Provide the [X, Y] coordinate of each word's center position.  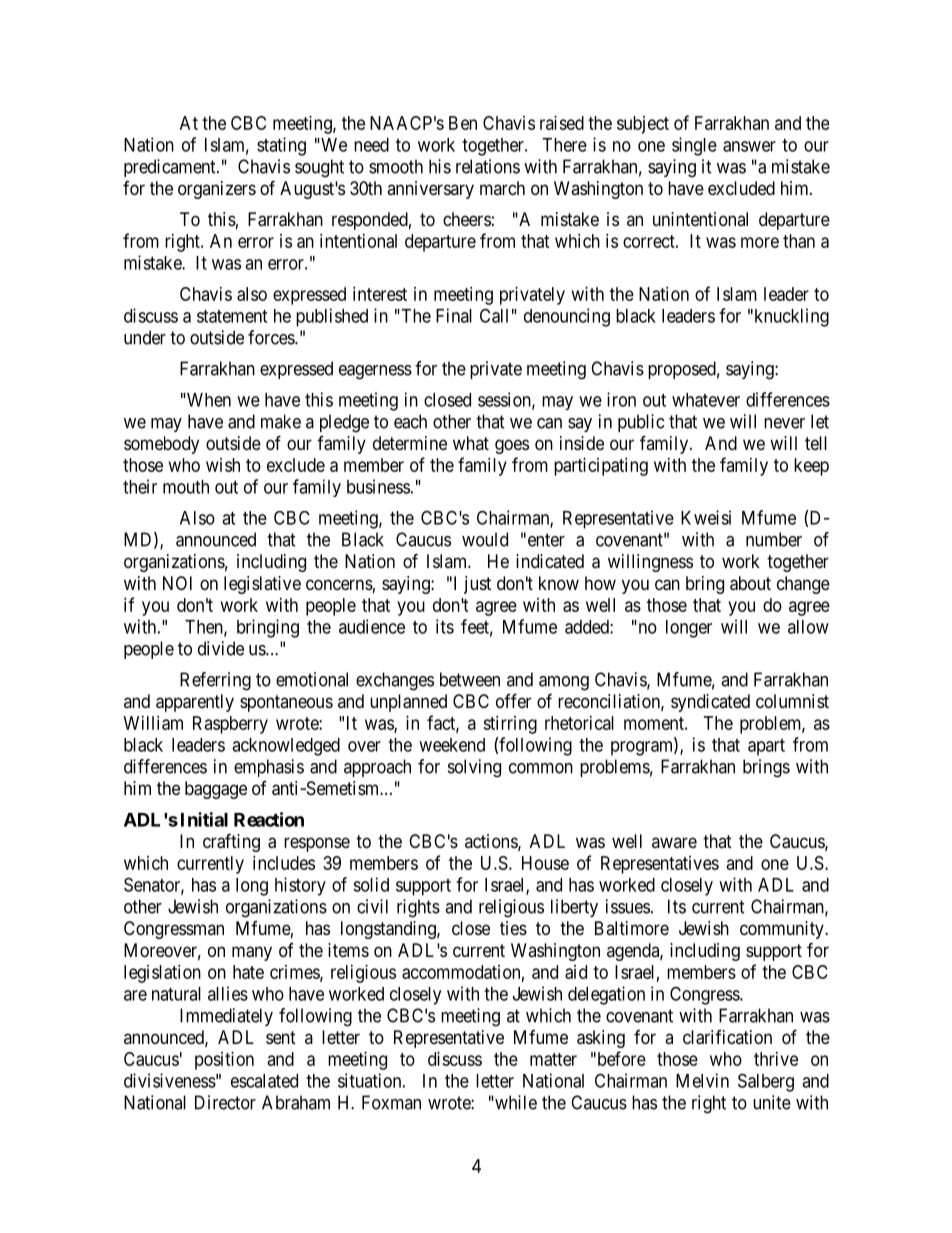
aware [674, 842]
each [410, 421]
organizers [217, 190]
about [750, 583]
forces [272, 337]
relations [488, 166]
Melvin [702, 1080]
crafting [231, 842]
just [477, 585]
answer [749, 146]
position [224, 1061]
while [515, 1102]
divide [221, 648]
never [784, 423]
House [545, 863]
